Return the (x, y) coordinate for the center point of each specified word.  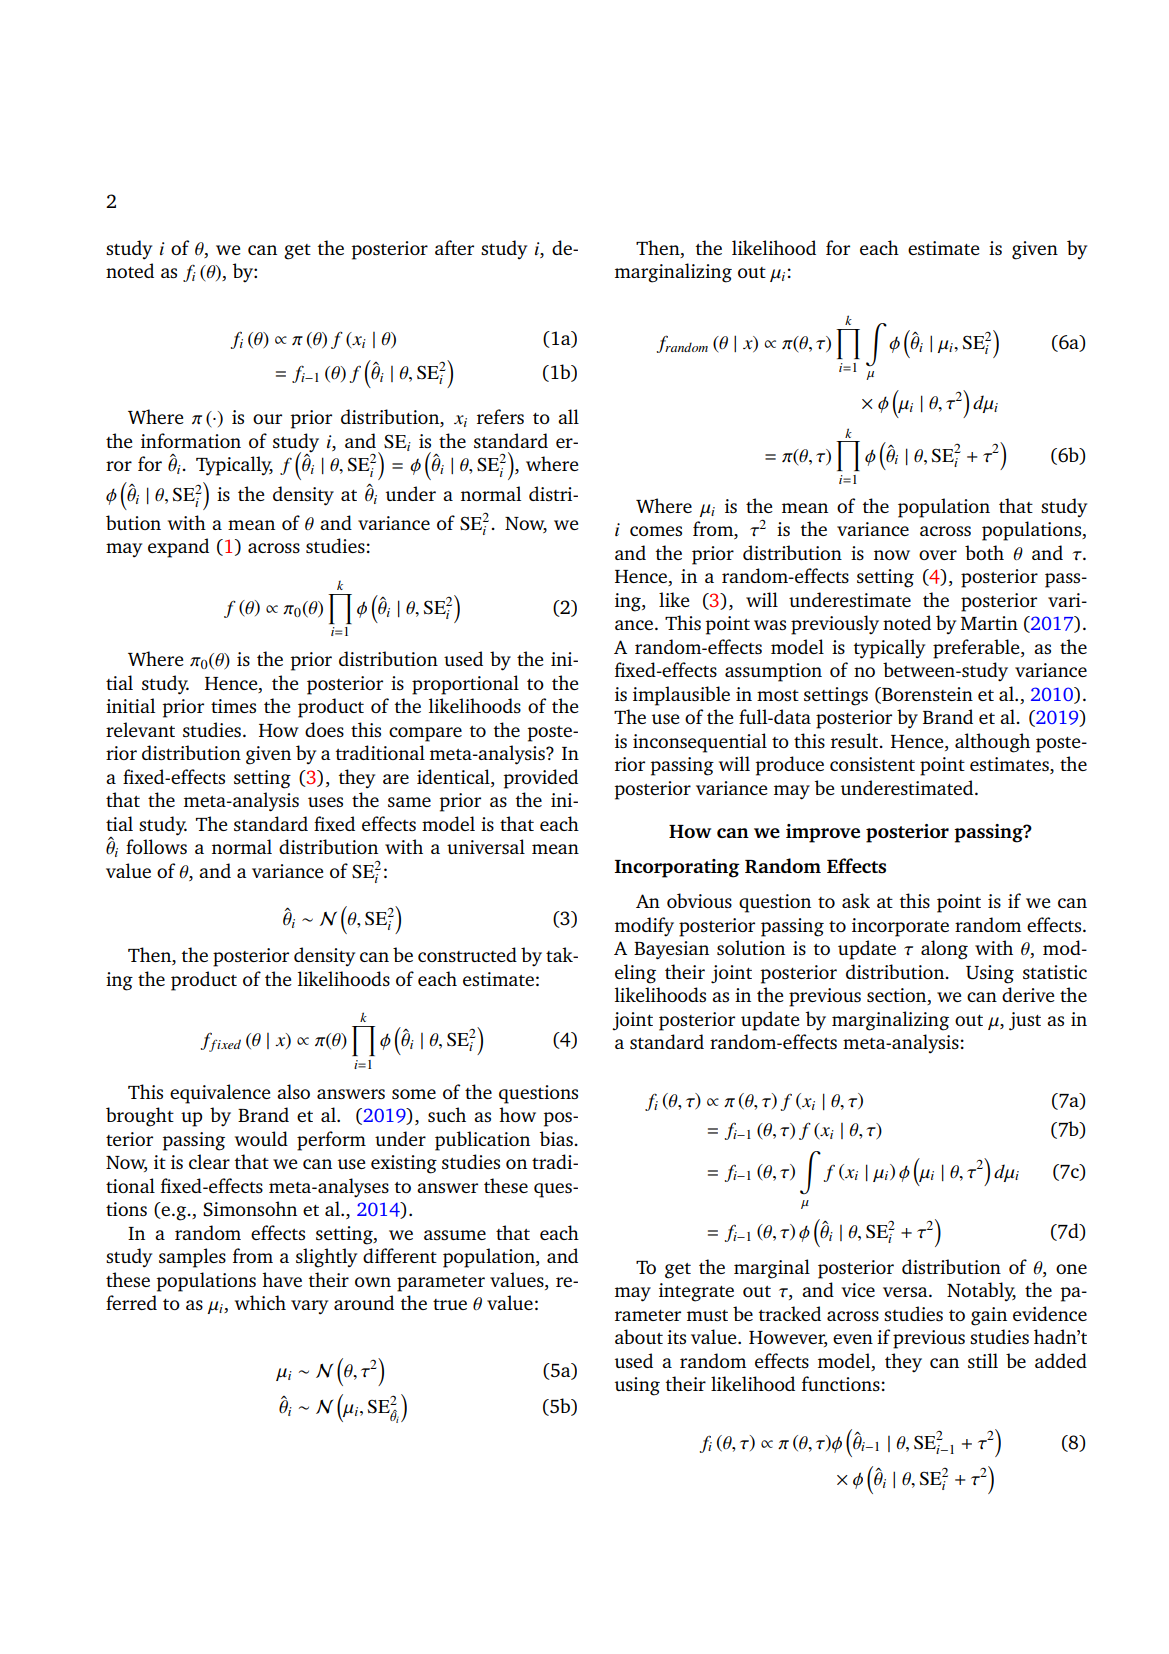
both (984, 552)
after (454, 247)
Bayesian (671, 950)
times (233, 706)
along (944, 950)
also (293, 1091)
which (260, 1302)
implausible (681, 696)
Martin (989, 623)
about (639, 1336)
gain (989, 1316)
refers (500, 416)
